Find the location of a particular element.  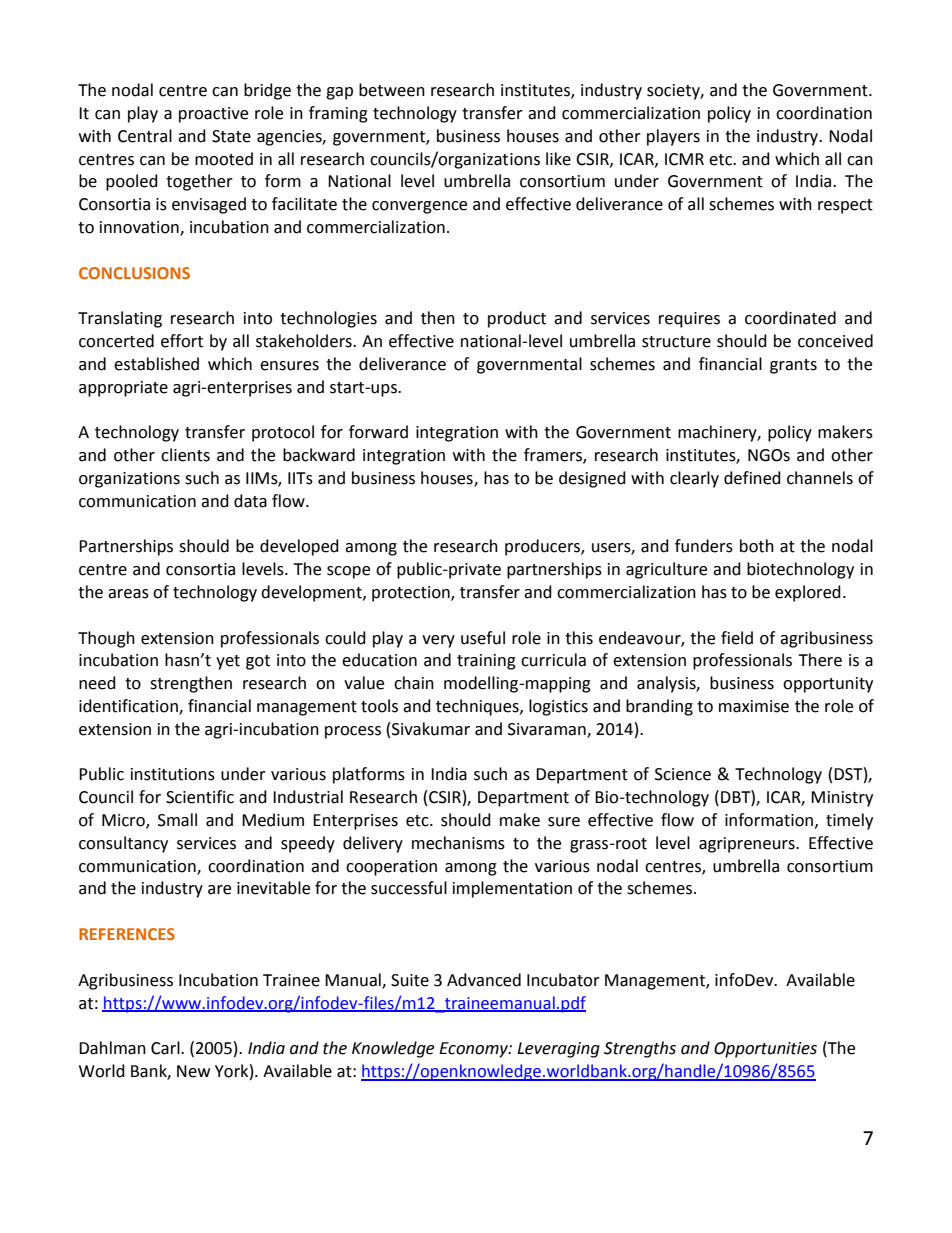

respect is located at coordinates (845, 206).
